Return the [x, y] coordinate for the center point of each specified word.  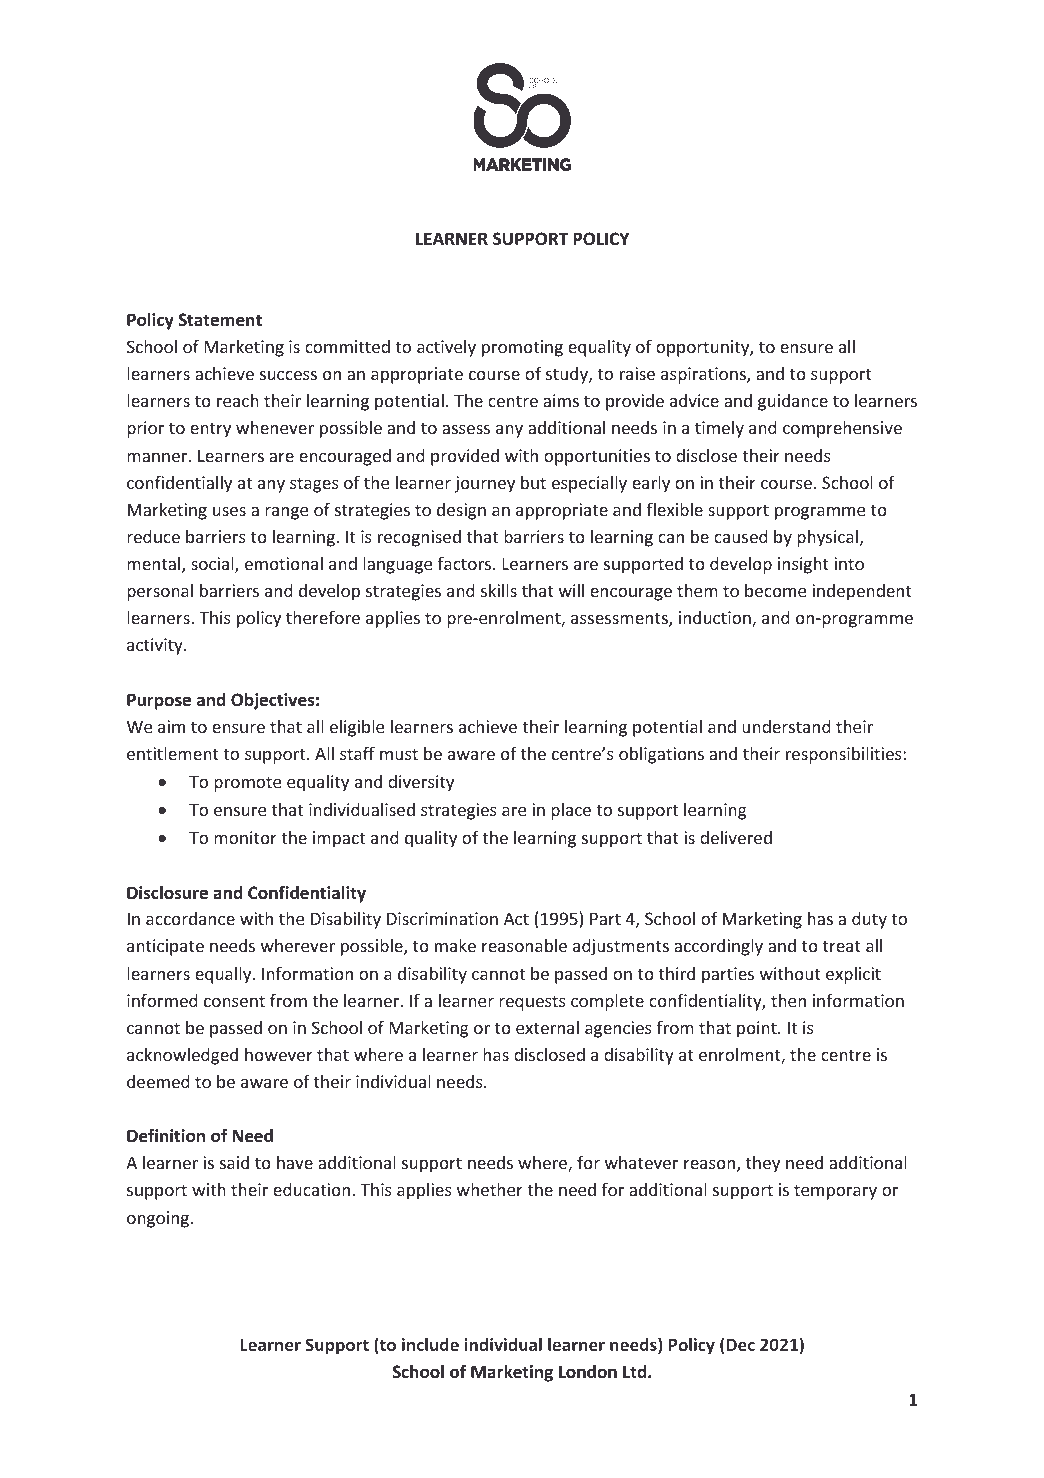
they [763, 1164]
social [213, 565]
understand [786, 726]
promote [247, 784]
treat [842, 946]
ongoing [159, 1219]
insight [803, 565]
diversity [421, 783]
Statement [220, 320]
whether [490, 1189]
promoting [522, 348]
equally [224, 975]
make [455, 945]
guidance [793, 402]
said [234, 1162]
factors [466, 563]
